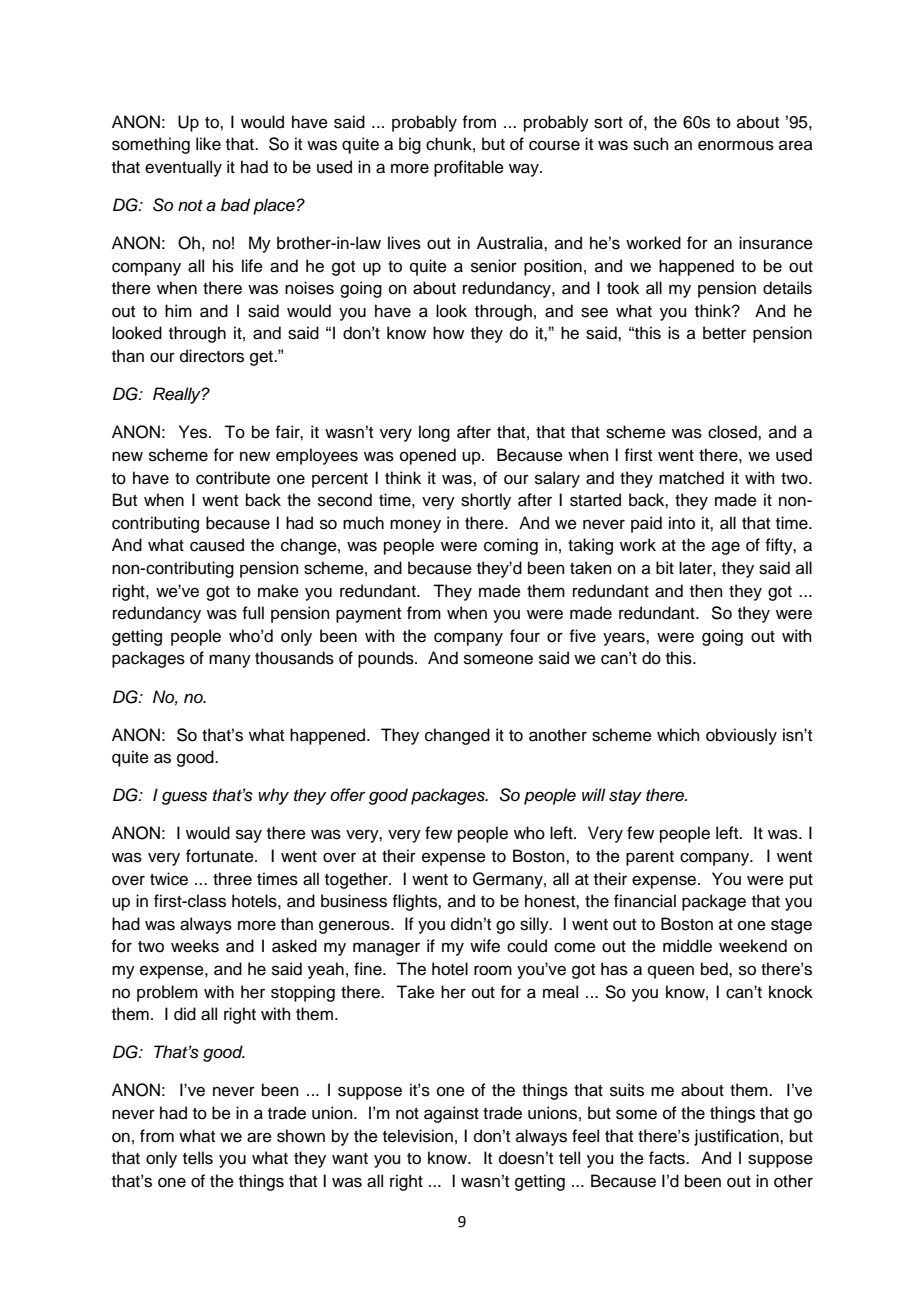  Describe the element at coordinates (733, 432) in the screenshot. I see `closed` at that location.
